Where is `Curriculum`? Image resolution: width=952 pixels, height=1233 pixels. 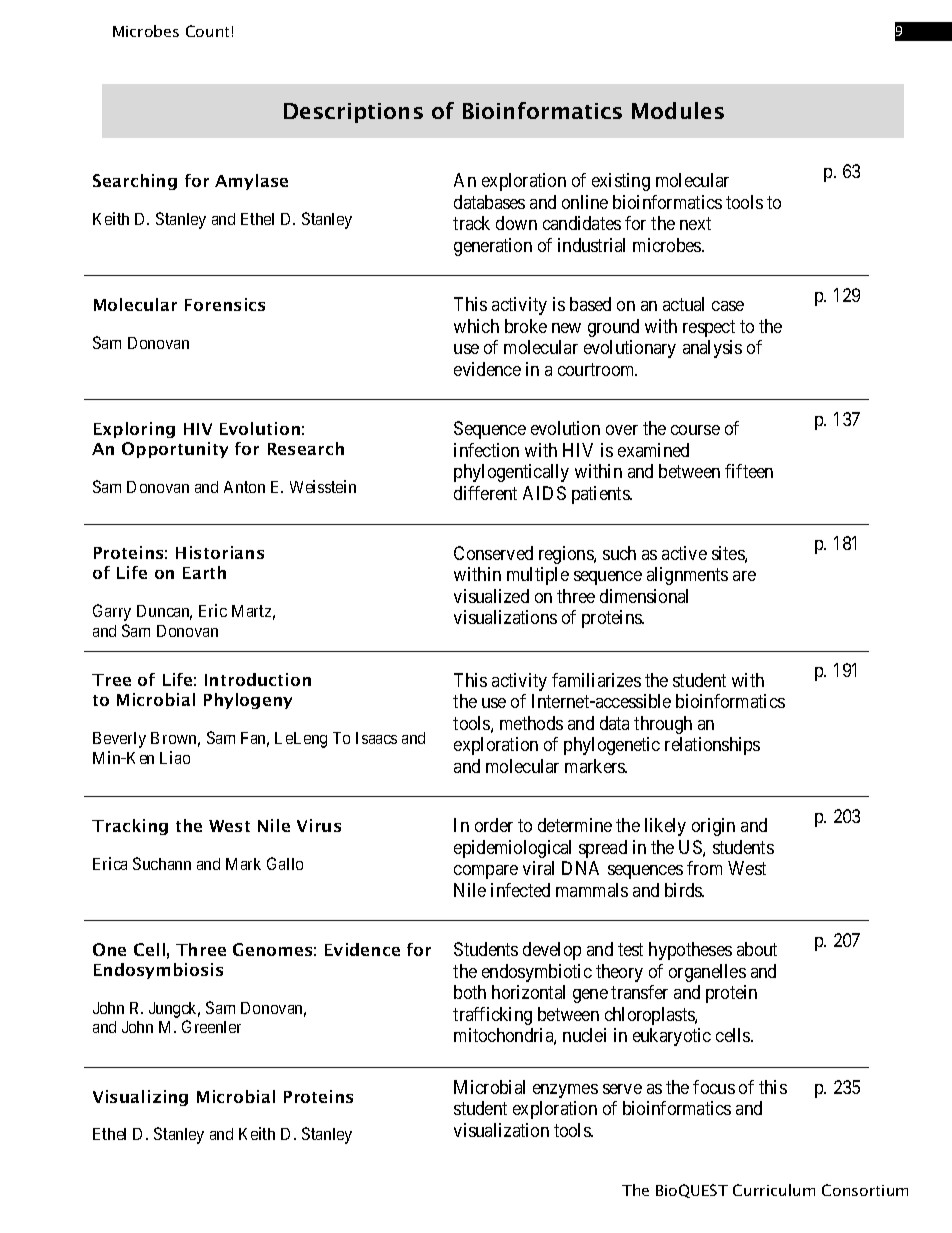
Curriculum is located at coordinates (774, 1190).
